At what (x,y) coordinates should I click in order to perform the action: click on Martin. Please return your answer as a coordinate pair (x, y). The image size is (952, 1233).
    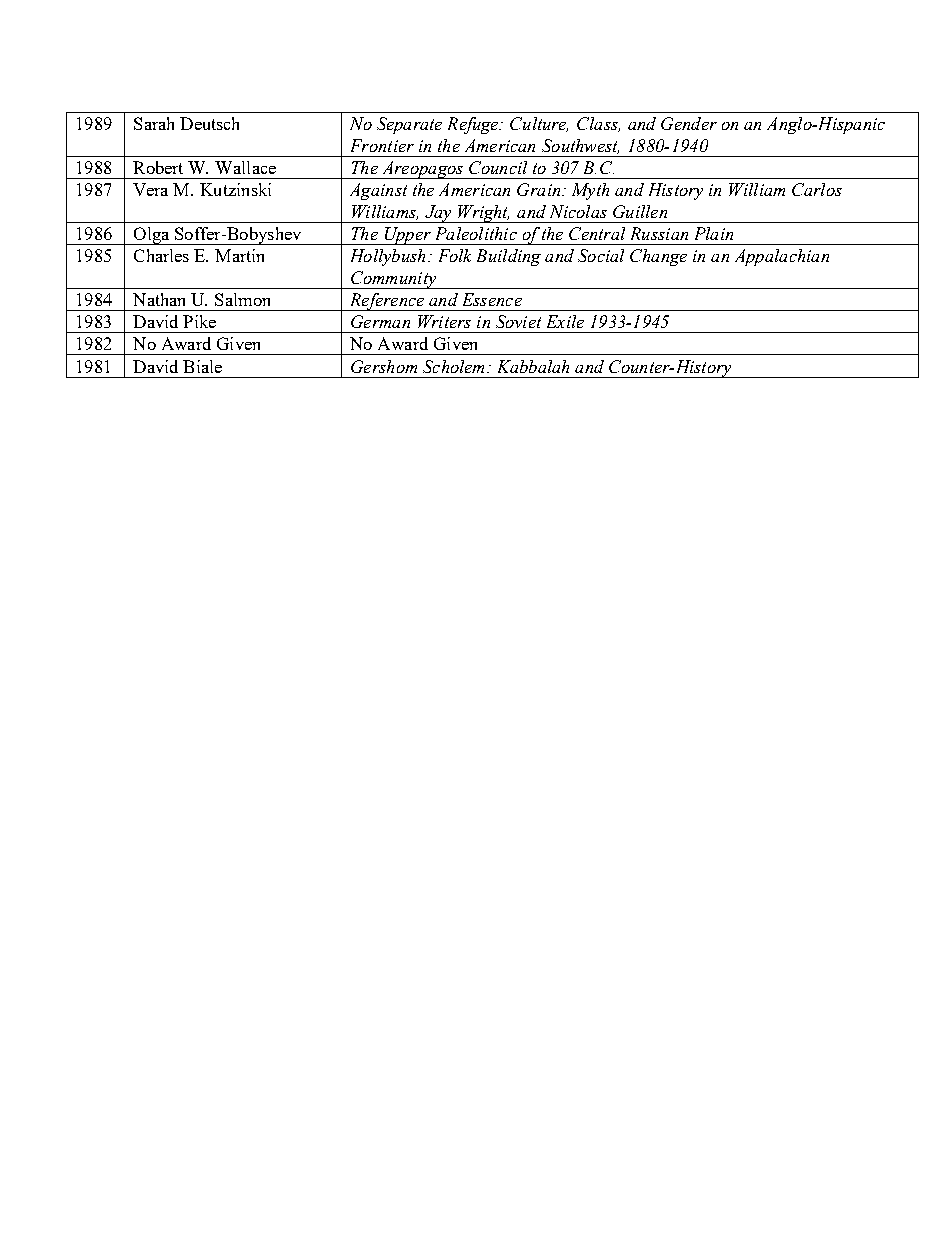
    Looking at the image, I should click on (239, 255).
